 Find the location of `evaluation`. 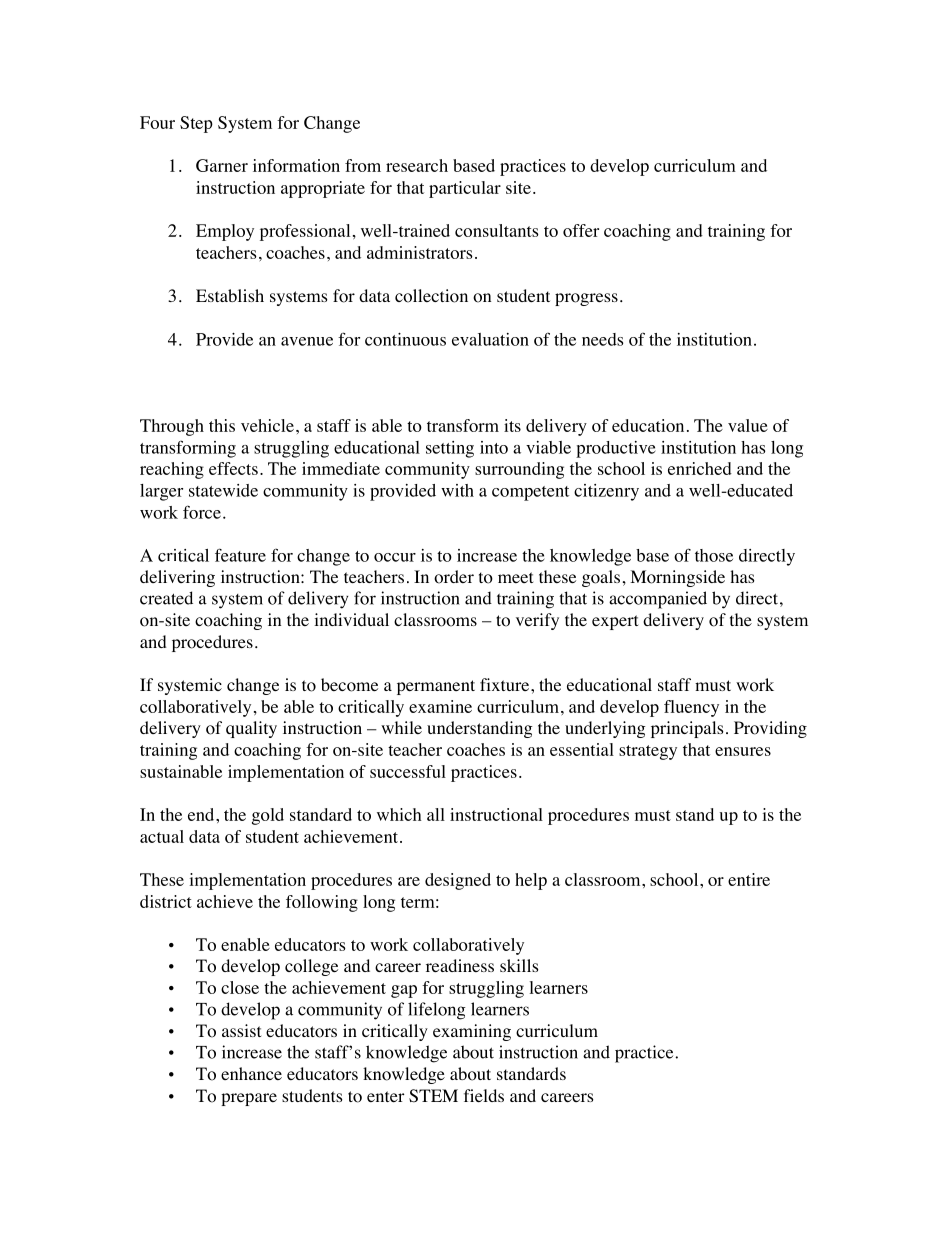

evaluation is located at coordinates (490, 339).
